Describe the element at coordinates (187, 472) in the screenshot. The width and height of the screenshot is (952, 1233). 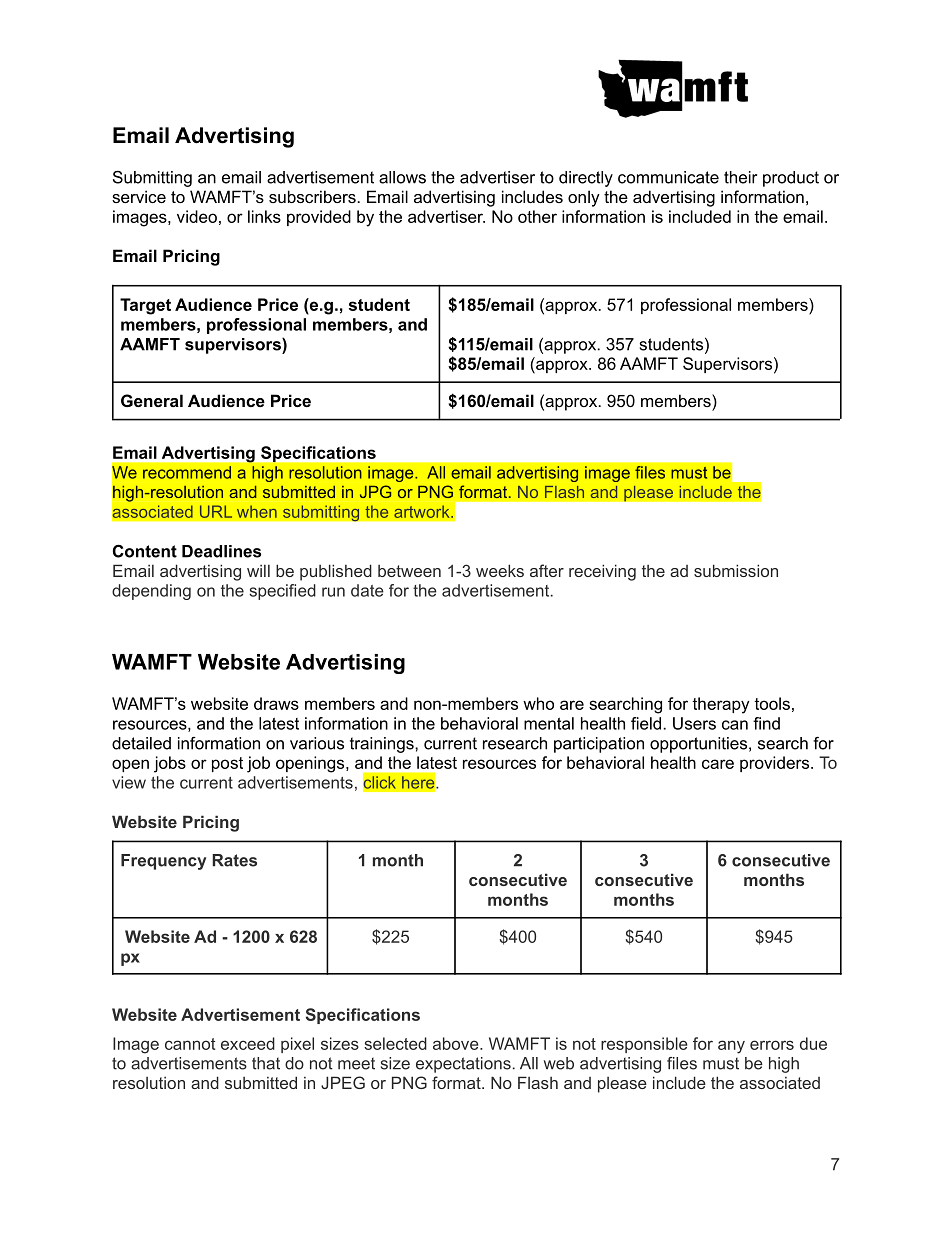
I see `recommend` at that location.
